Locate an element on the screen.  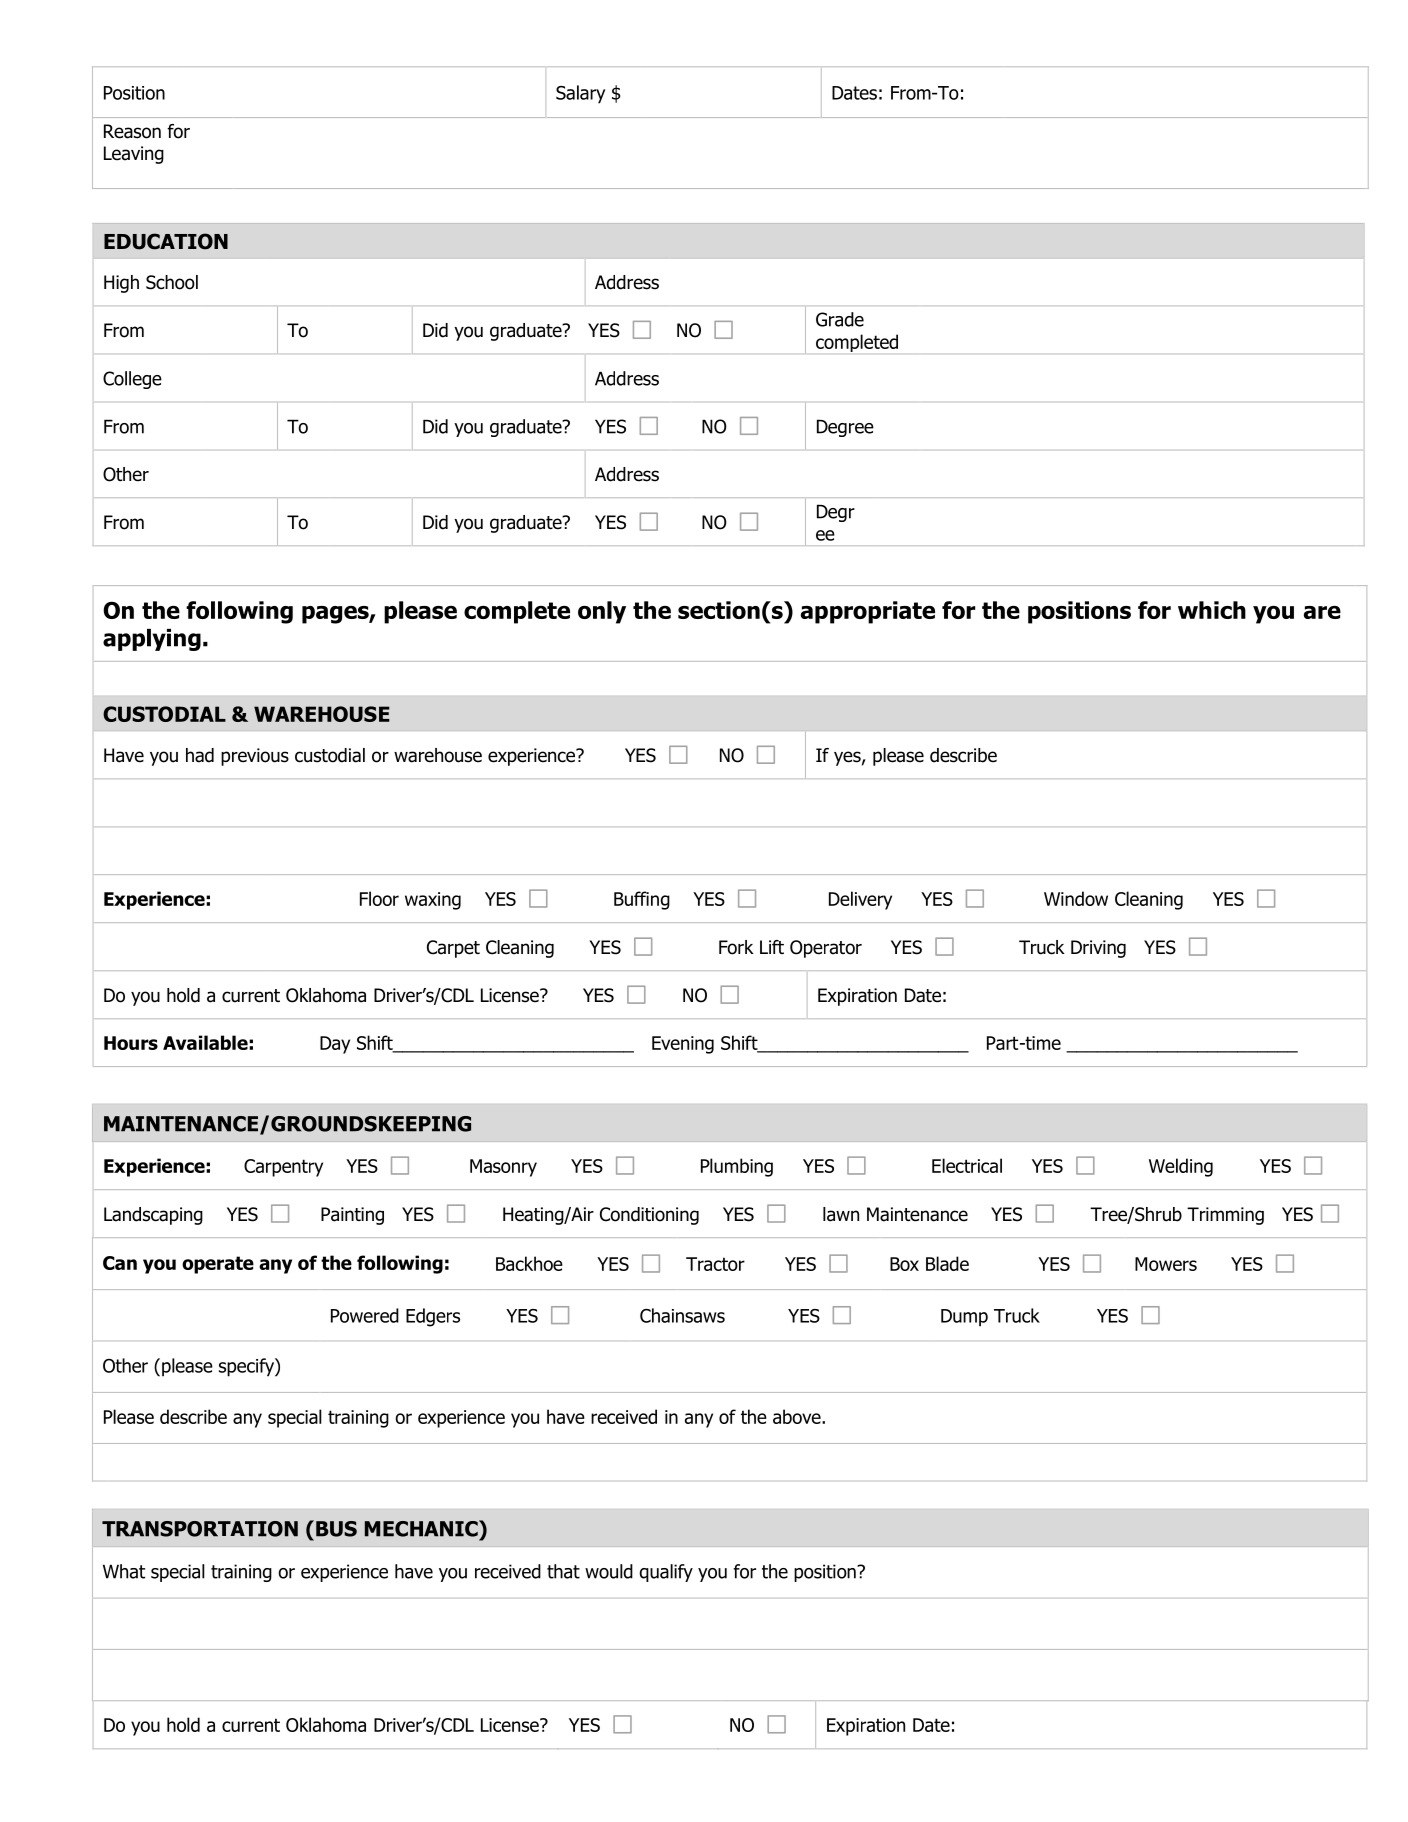
TRANSPORTATION is located at coordinates (200, 1529).
